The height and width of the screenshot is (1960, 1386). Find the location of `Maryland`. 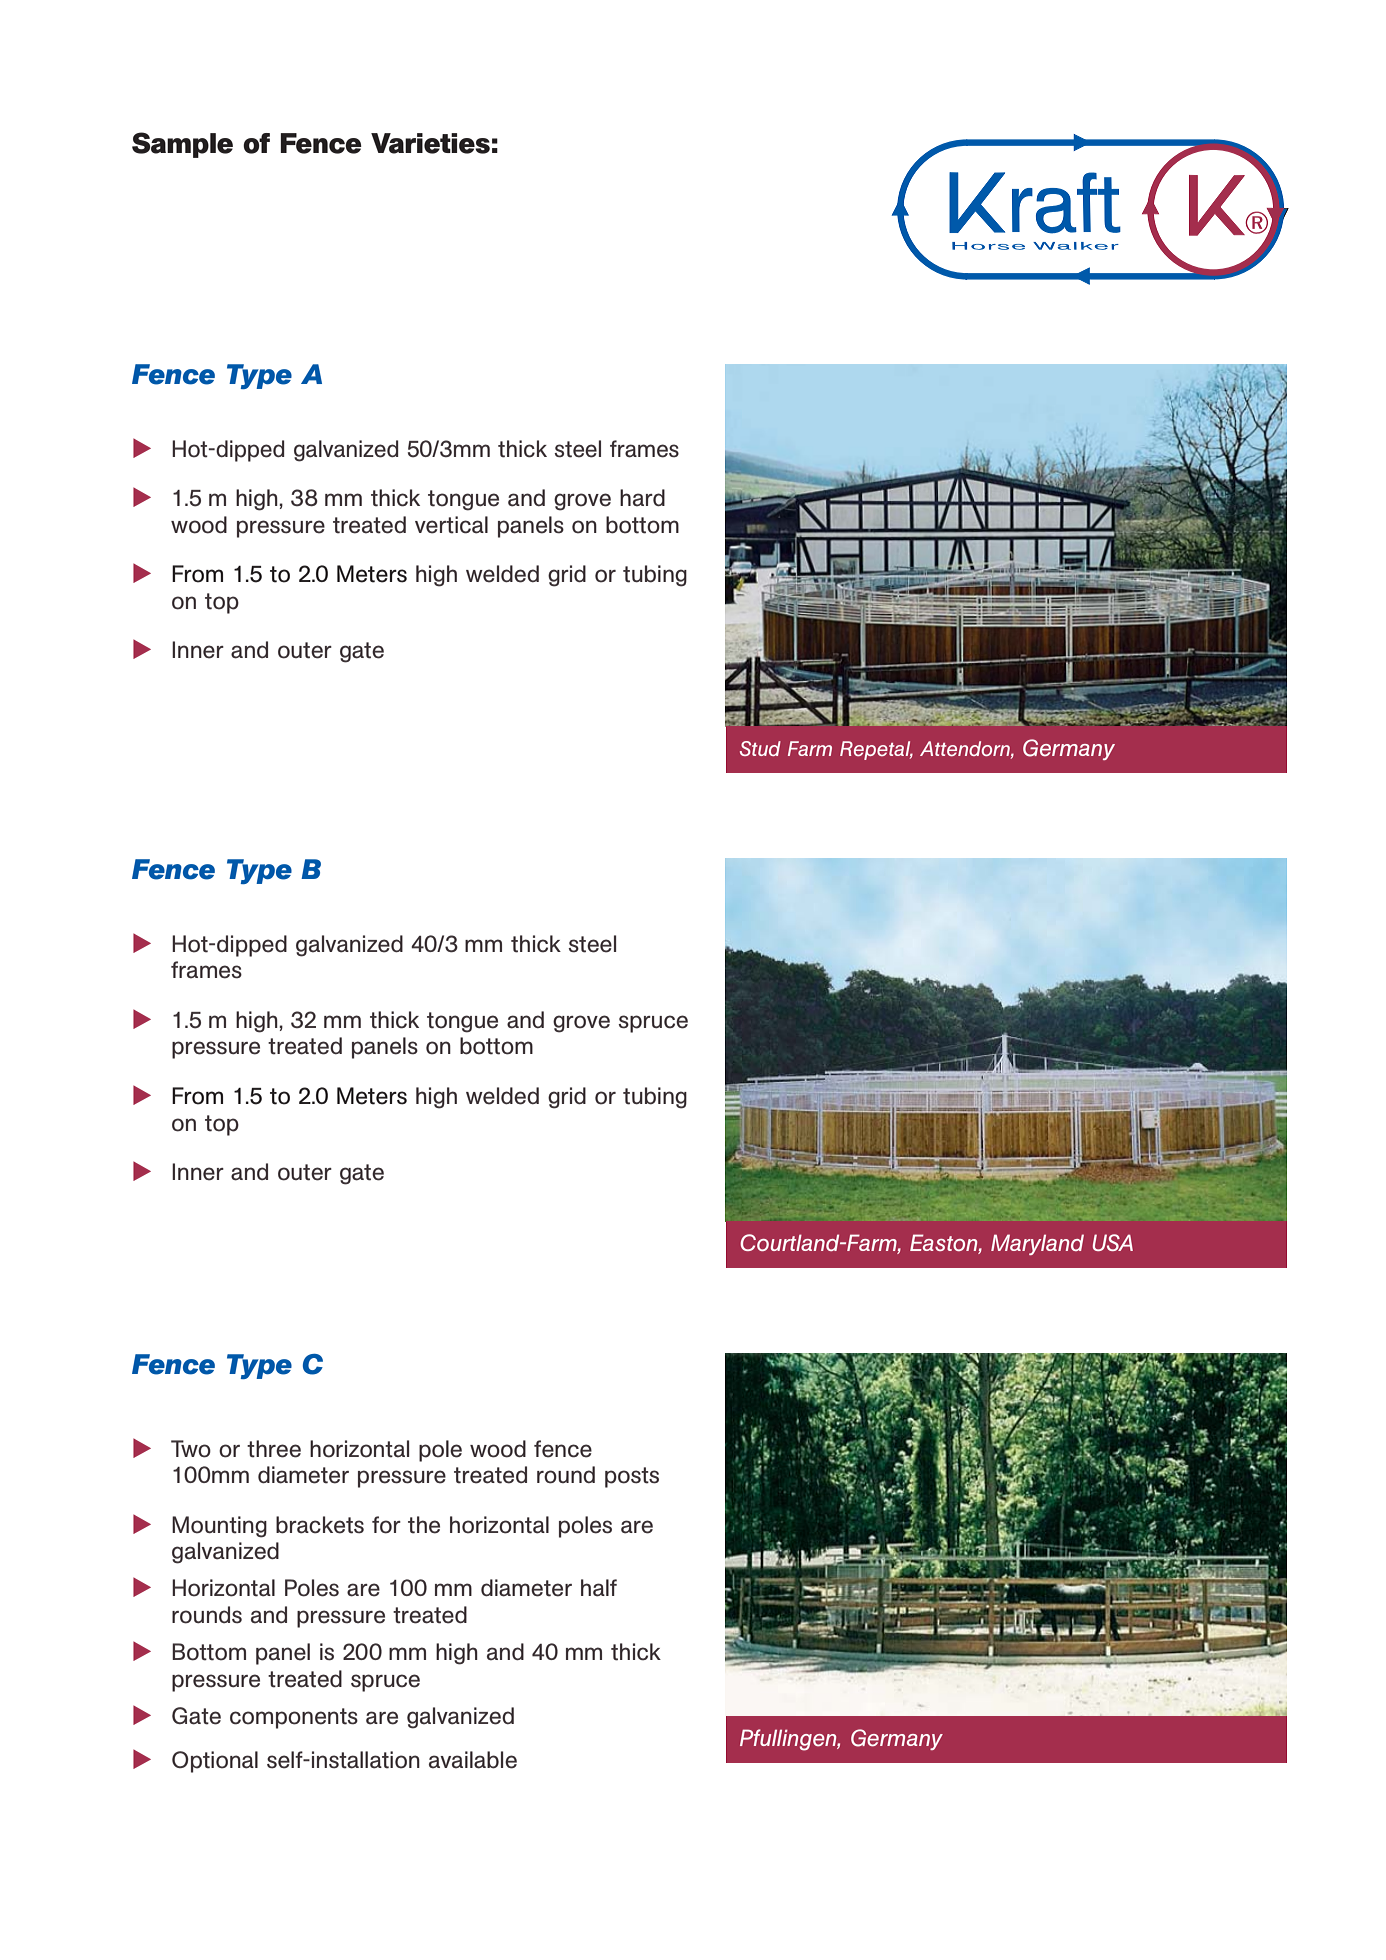

Maryland is located at coordinates (1037, 1244).
